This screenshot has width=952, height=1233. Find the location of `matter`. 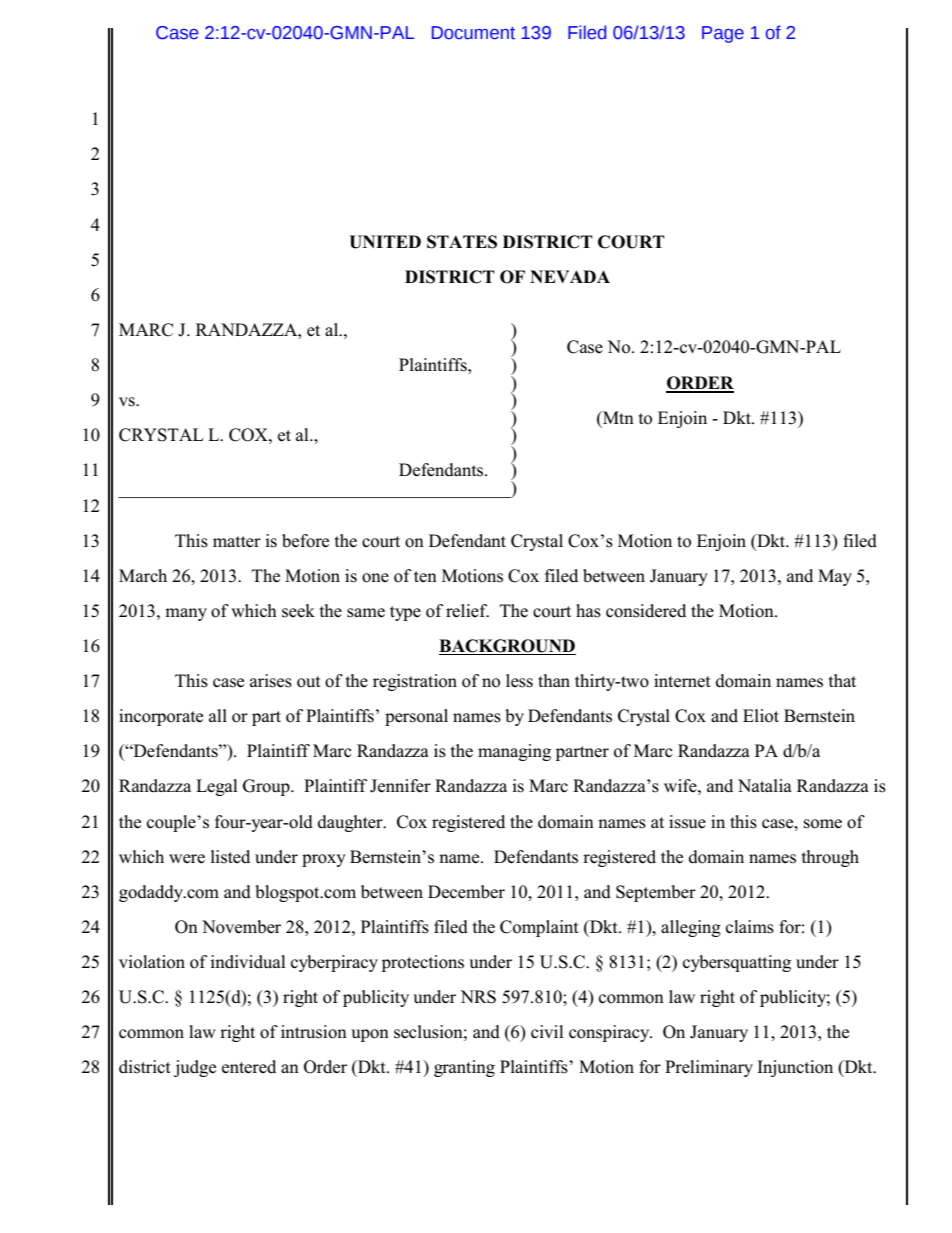

matter is located at coordinates (237, 541).
